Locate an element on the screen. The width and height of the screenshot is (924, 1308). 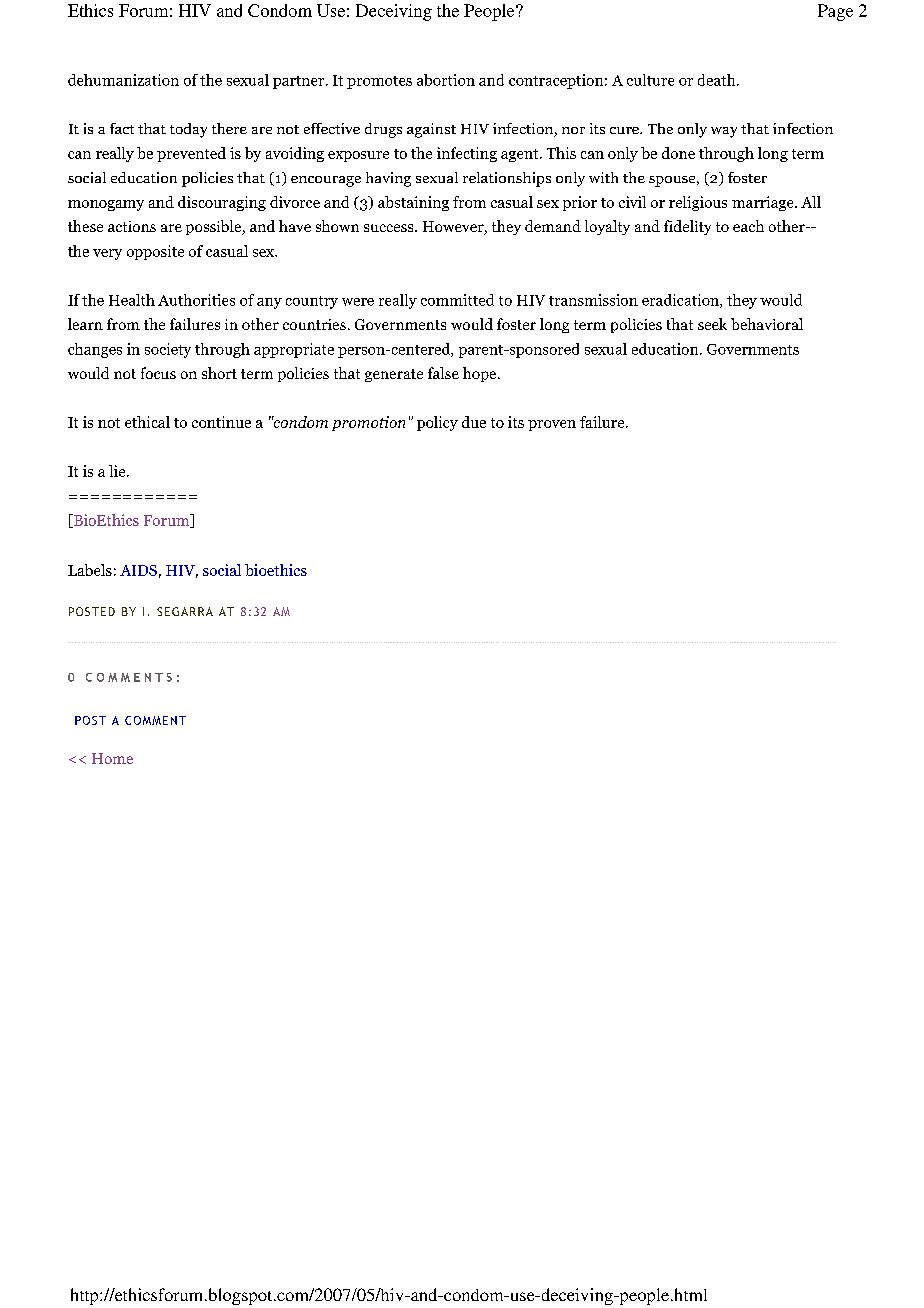
behavioral is located at coordinates (767, 324).
